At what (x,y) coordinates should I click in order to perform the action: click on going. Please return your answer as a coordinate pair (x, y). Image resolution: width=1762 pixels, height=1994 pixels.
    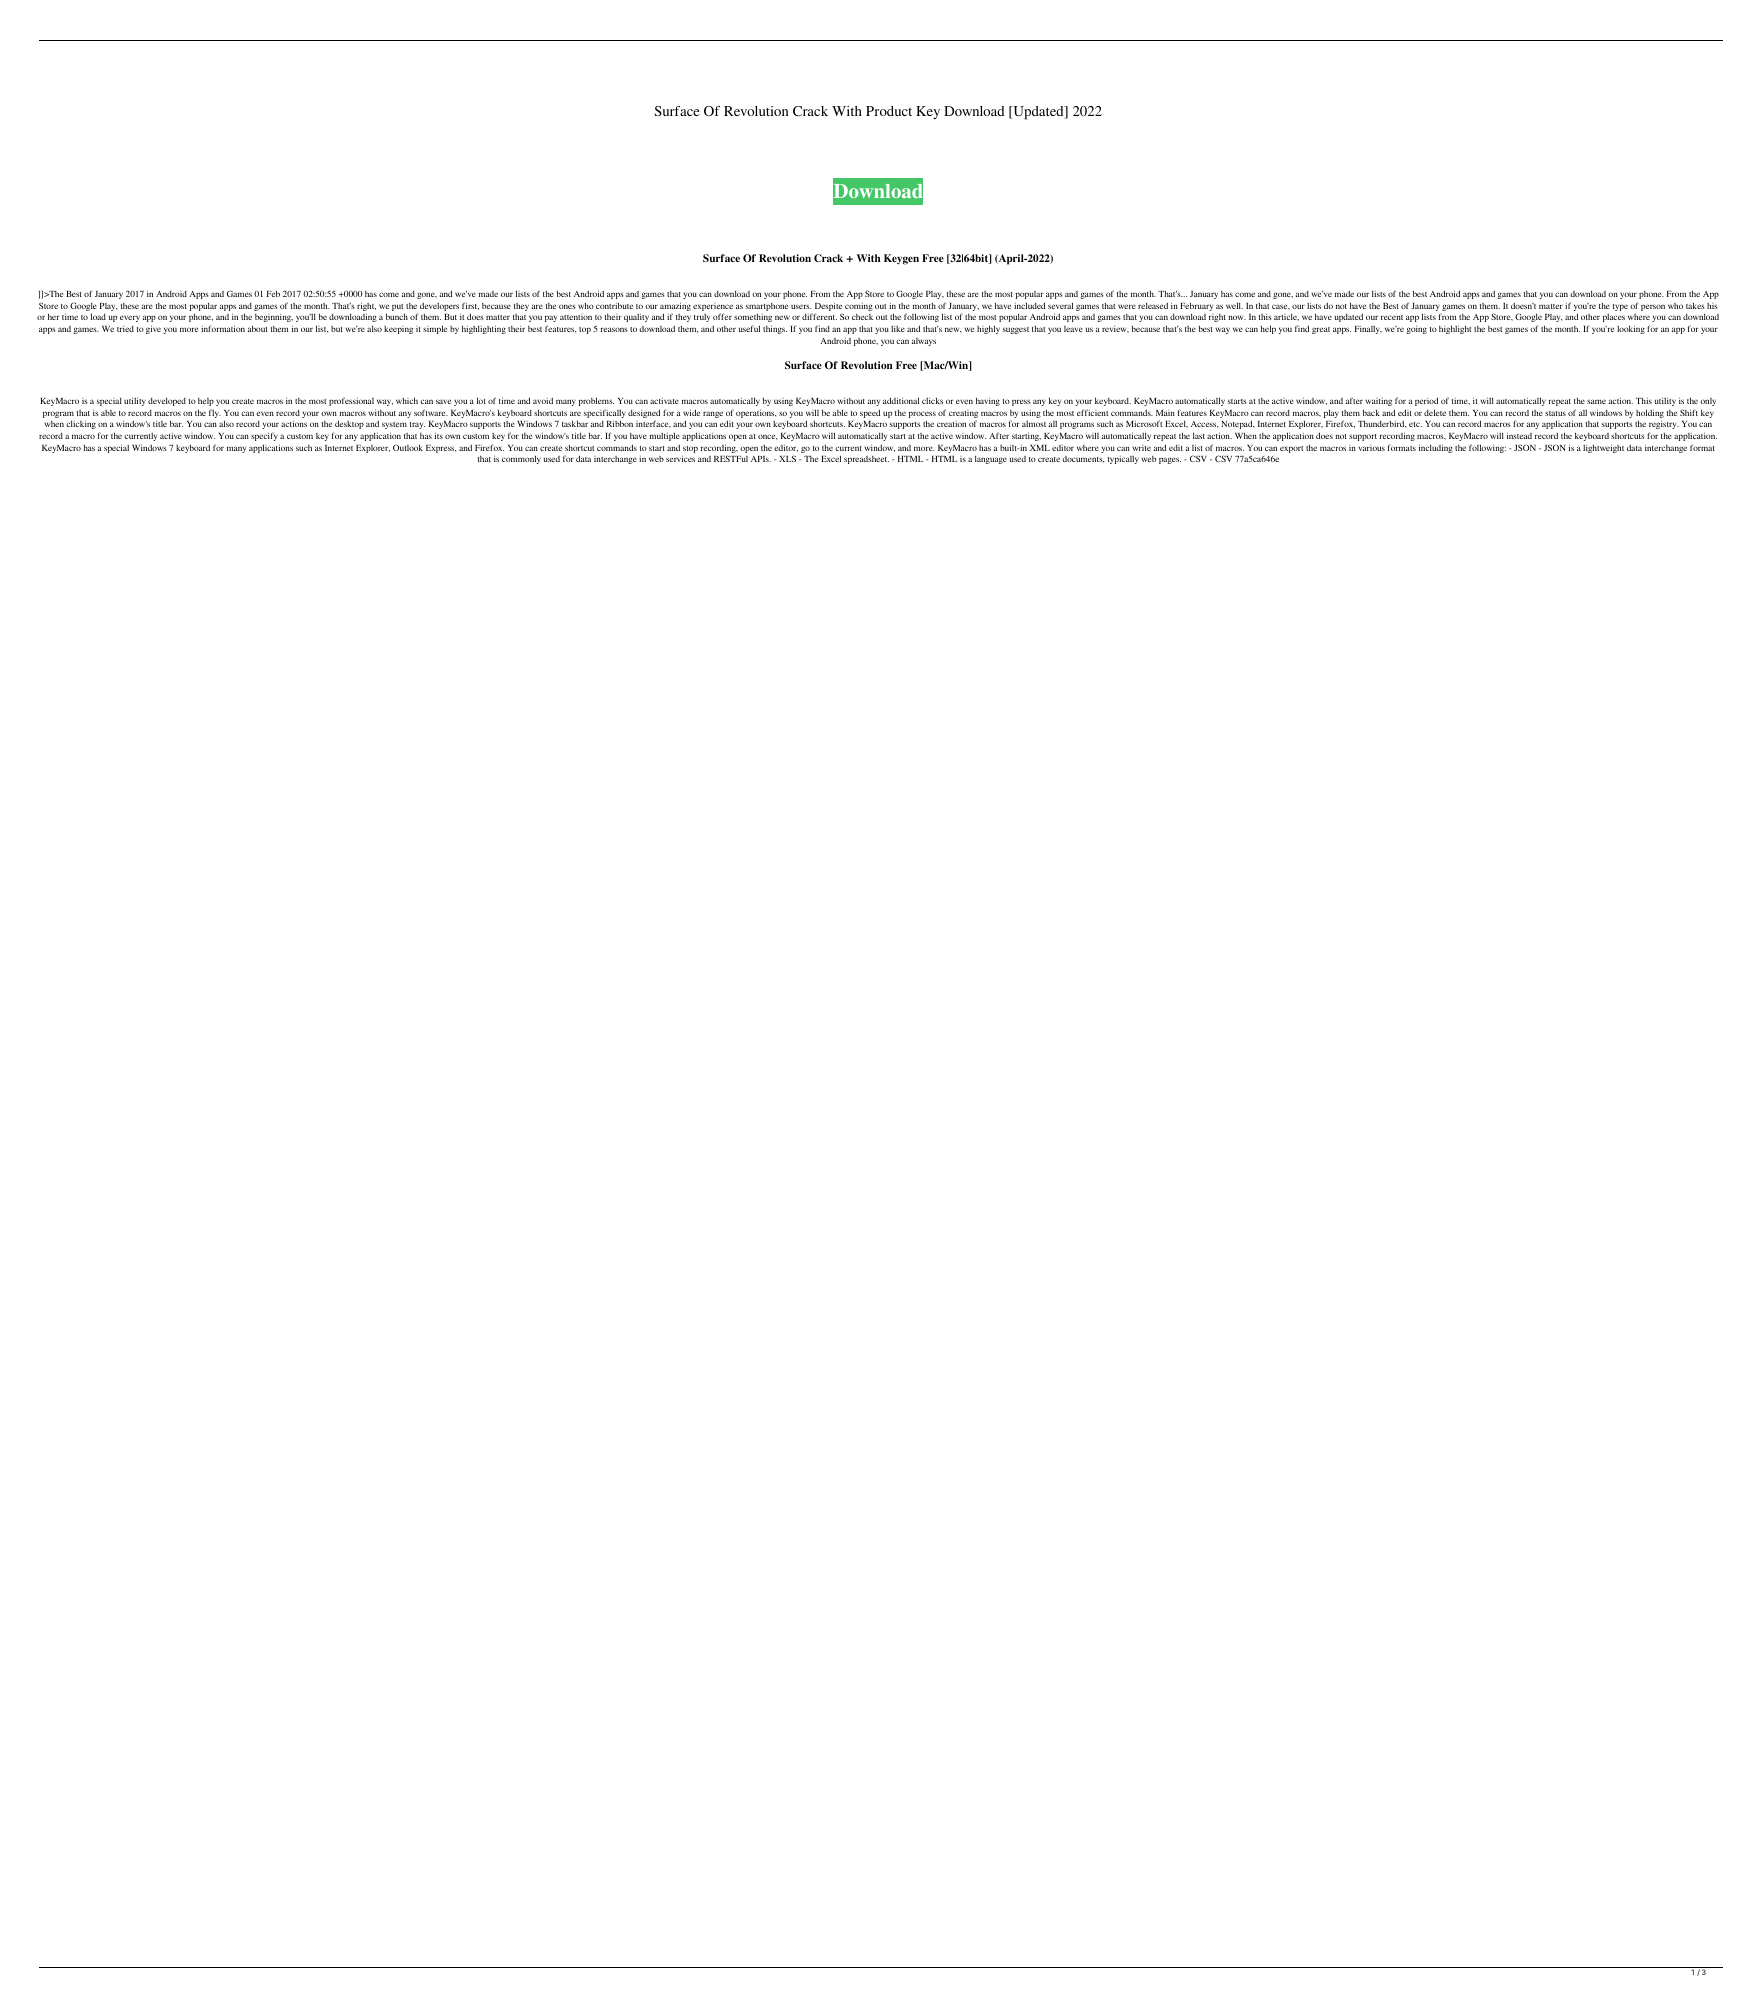
    Looking at the image, I should click on (1417, 329).
